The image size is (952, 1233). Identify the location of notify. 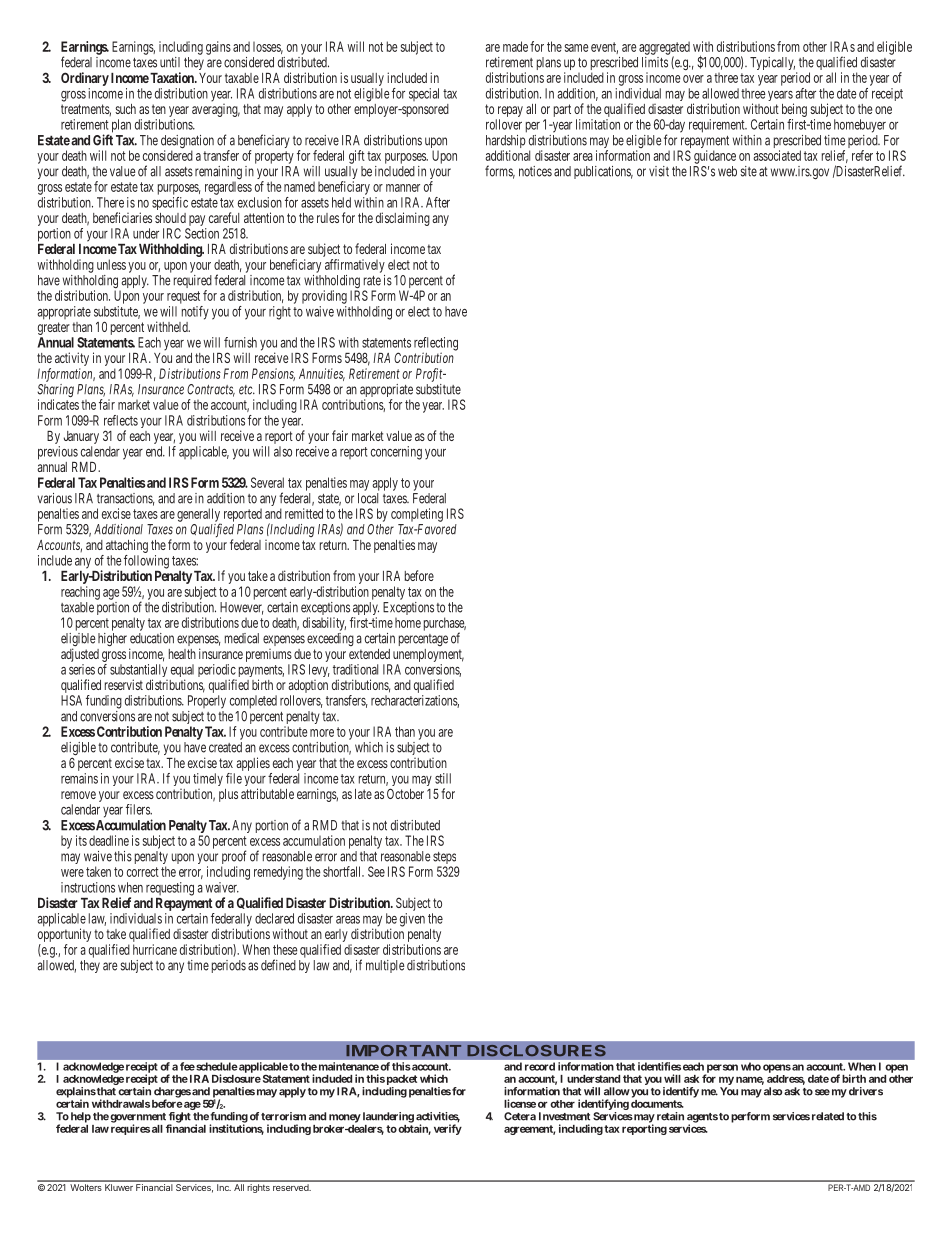
(195, 313).
